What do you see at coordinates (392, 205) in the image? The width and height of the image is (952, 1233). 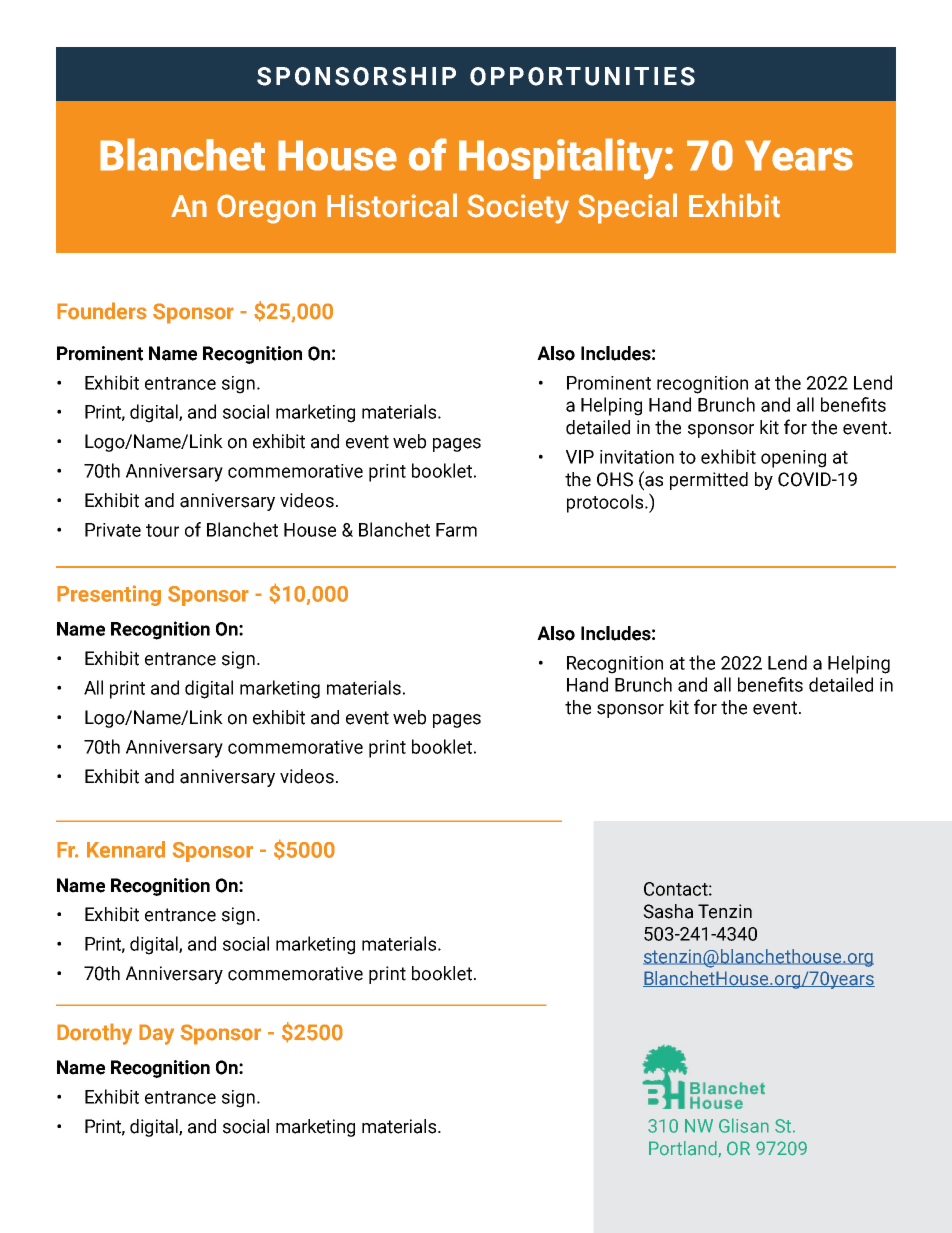 I see `Historical` at bounding box center [392, 205].
